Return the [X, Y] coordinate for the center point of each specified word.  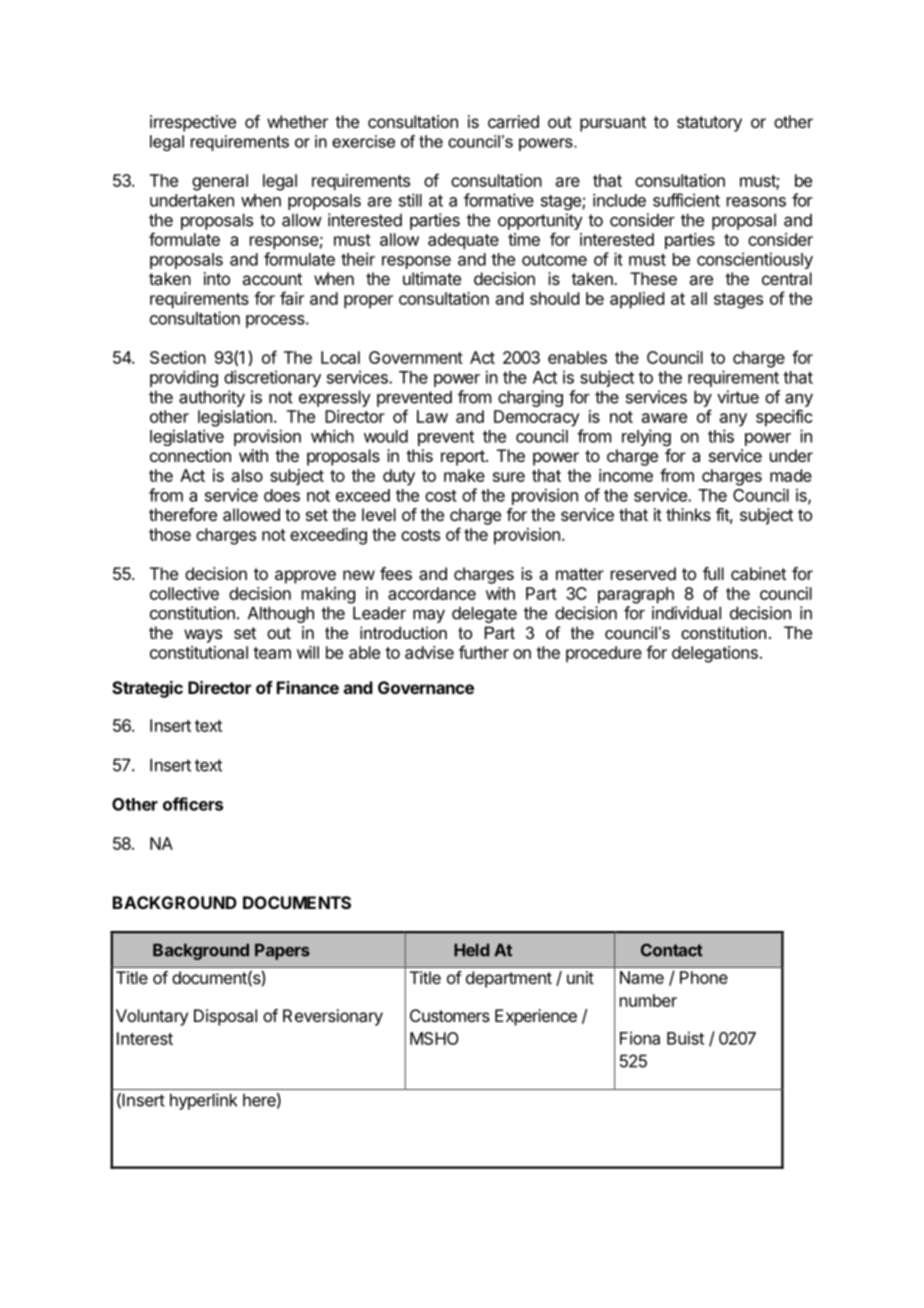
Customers [450, 1015]
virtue [738, 397]
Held [471, 950]
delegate [484, 614]
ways [203, 636]
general [220, 182]
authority [212, 398]
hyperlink [203, 1101]
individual [686, 613]
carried [513, 121]
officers [193, 804]
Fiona [640, 1038]
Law [432, 416]
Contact [672, 950]
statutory [709, 124]
